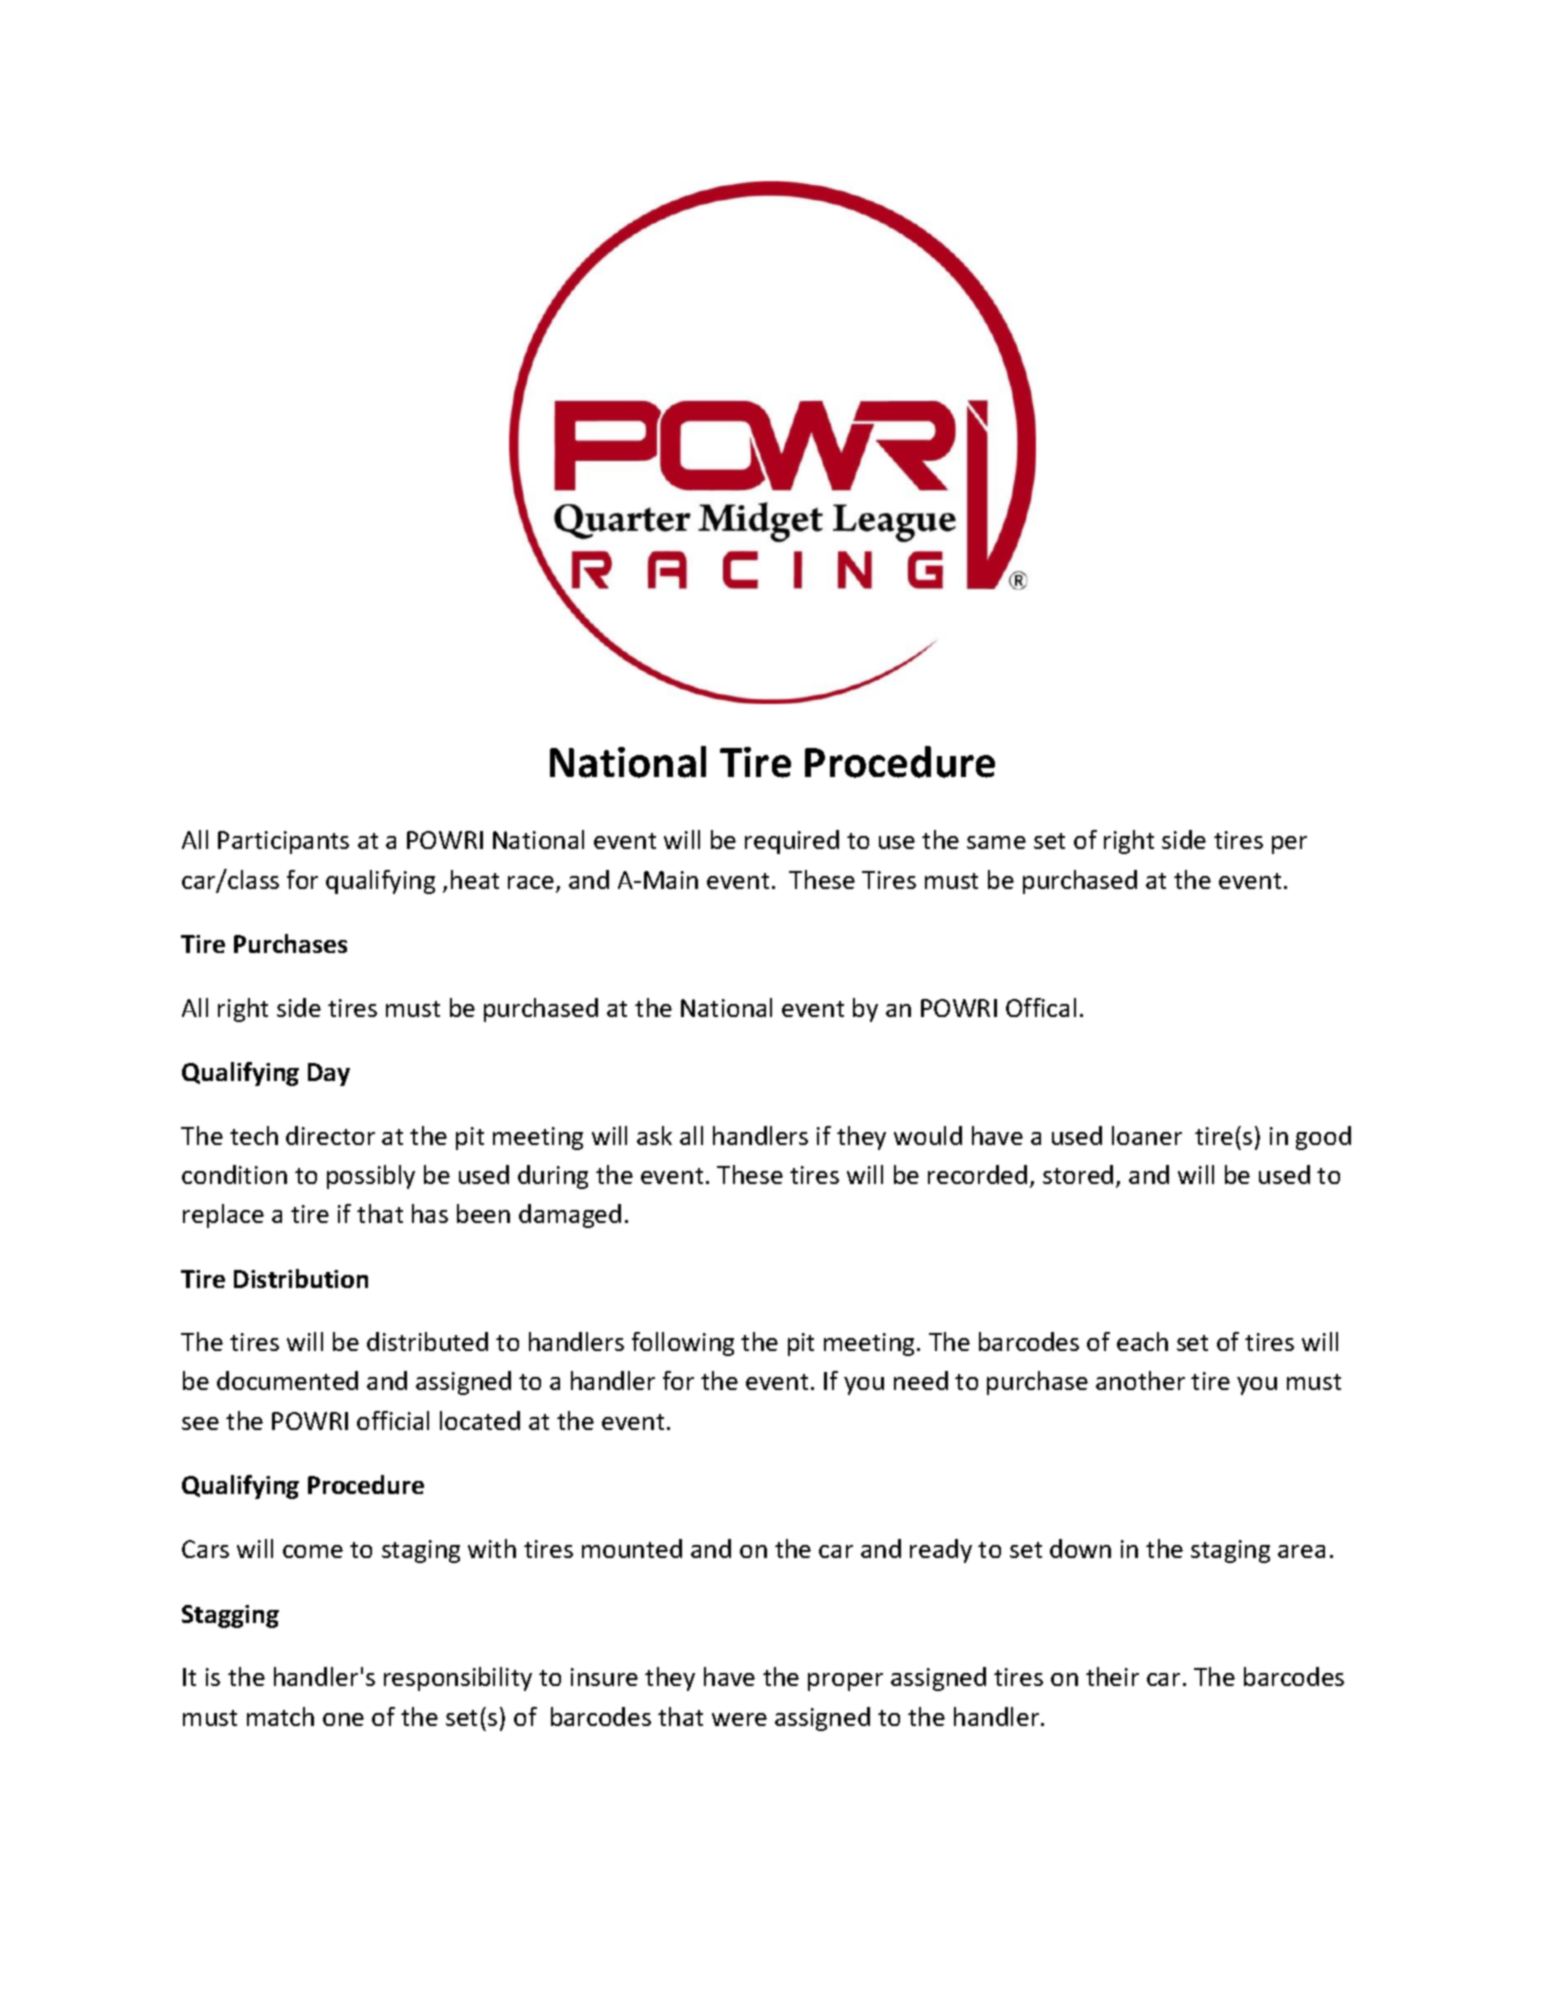 Image resolution: width=1545 pixels, height=1999 pixels. What do you see at coordinates (683, 1344) in the document?
I see `following` at bounding box center [683, 1344].
